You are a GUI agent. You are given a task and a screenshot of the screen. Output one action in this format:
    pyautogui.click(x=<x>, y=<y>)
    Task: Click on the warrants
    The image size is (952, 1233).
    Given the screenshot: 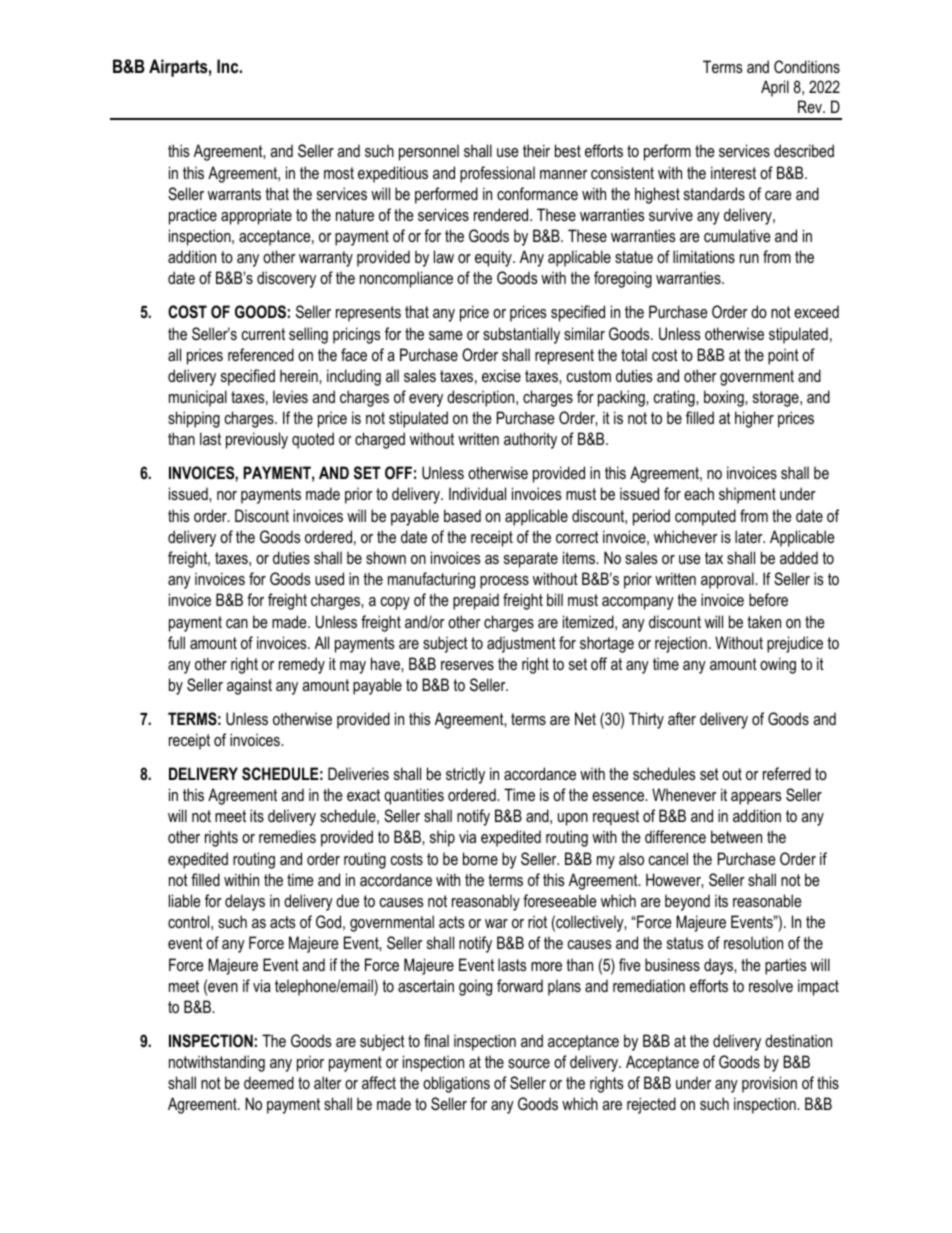 What is the action you would take?
    pyautogui.click(x=234, y=194)
